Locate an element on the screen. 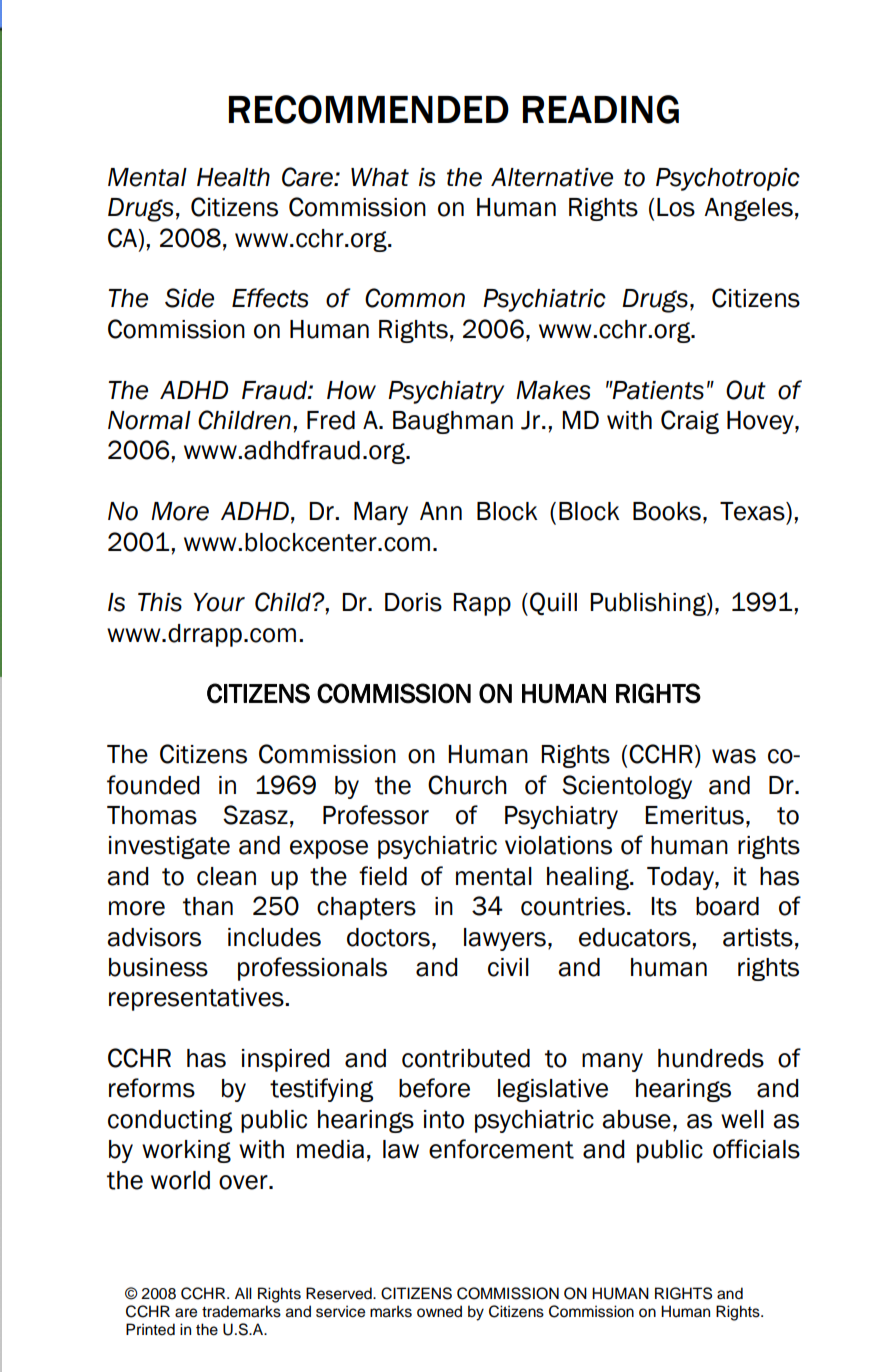 Image resolution: width=887 pixels, height=1372 pixels. was is located at coordinates (734, 756).
